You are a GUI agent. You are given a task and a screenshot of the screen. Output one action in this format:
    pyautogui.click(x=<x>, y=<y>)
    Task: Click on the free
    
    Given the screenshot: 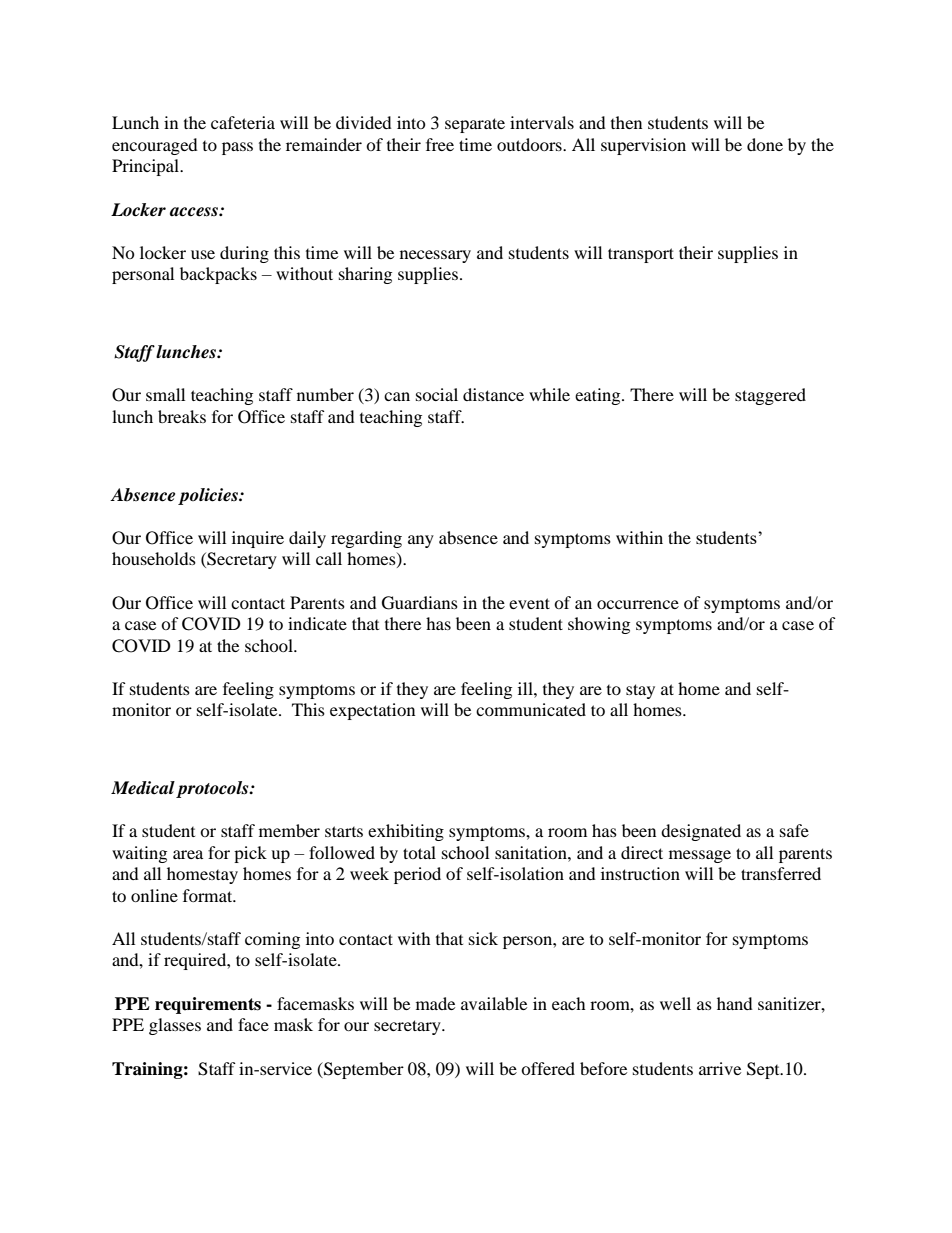 What is the action you would take?
    pyautogui.click(x=440, y=144)
